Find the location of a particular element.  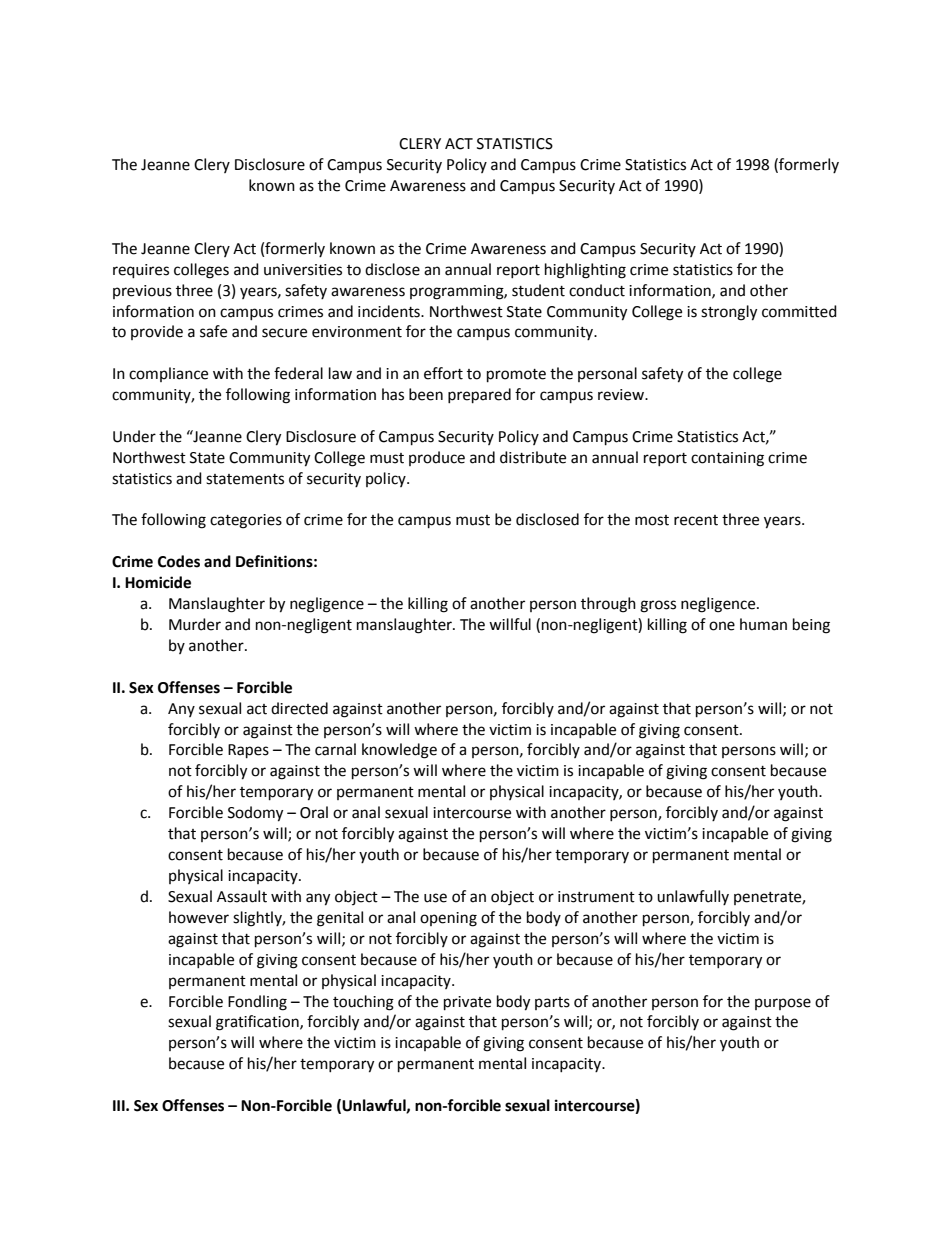

one is located at coordinates (722, 626).
